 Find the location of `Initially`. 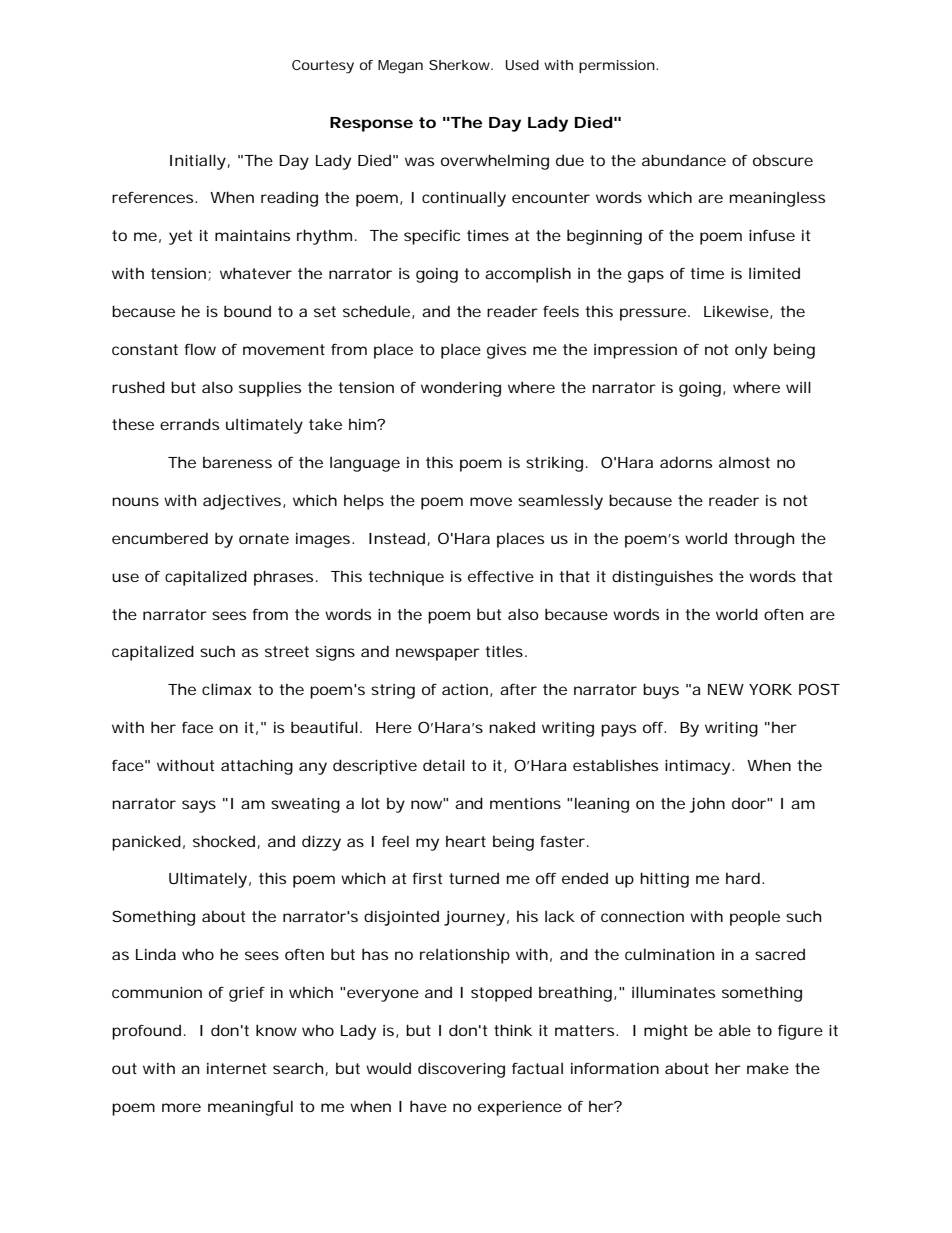

Initially is located at coordinates (198, 162).
